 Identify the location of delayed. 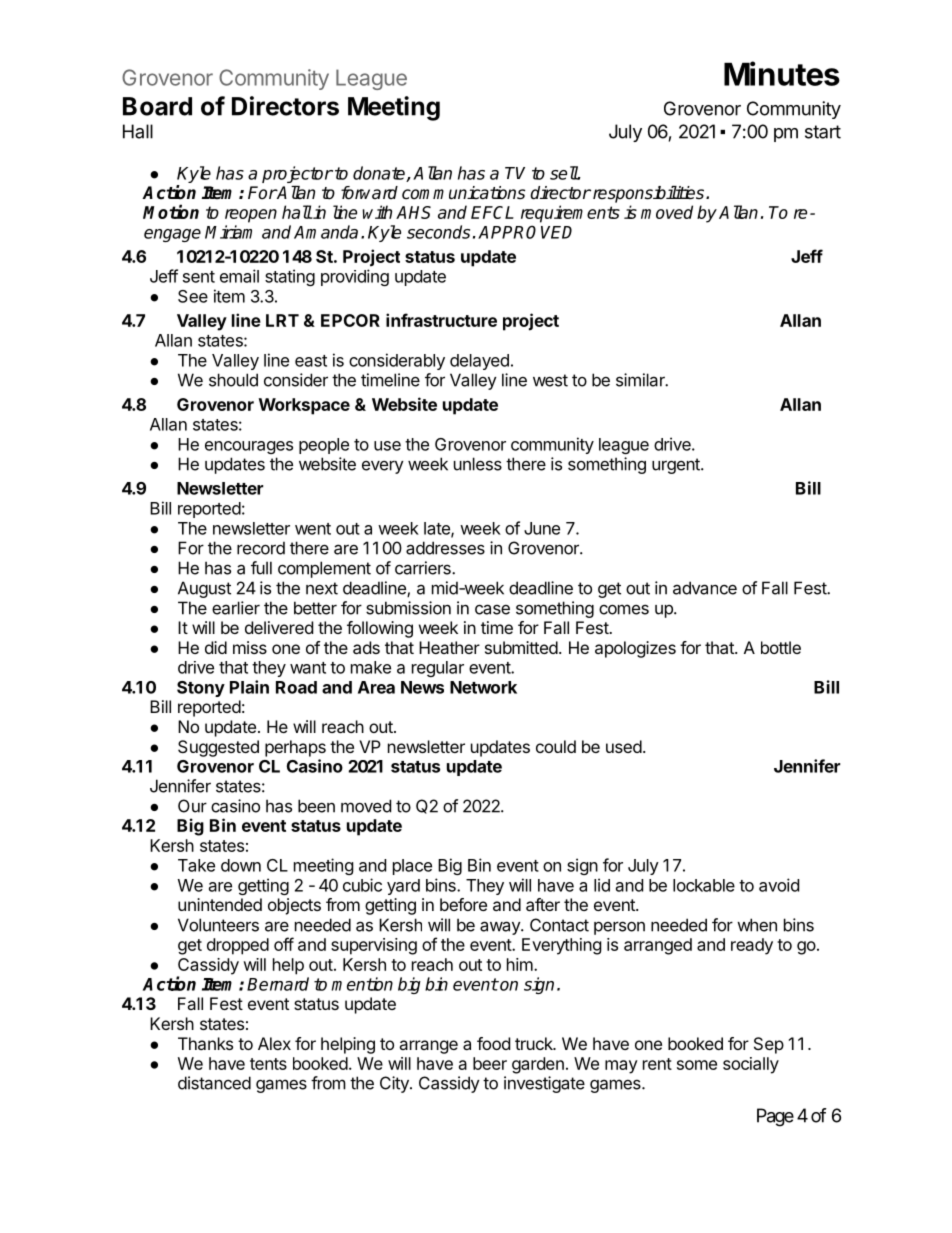
(479, 362).
